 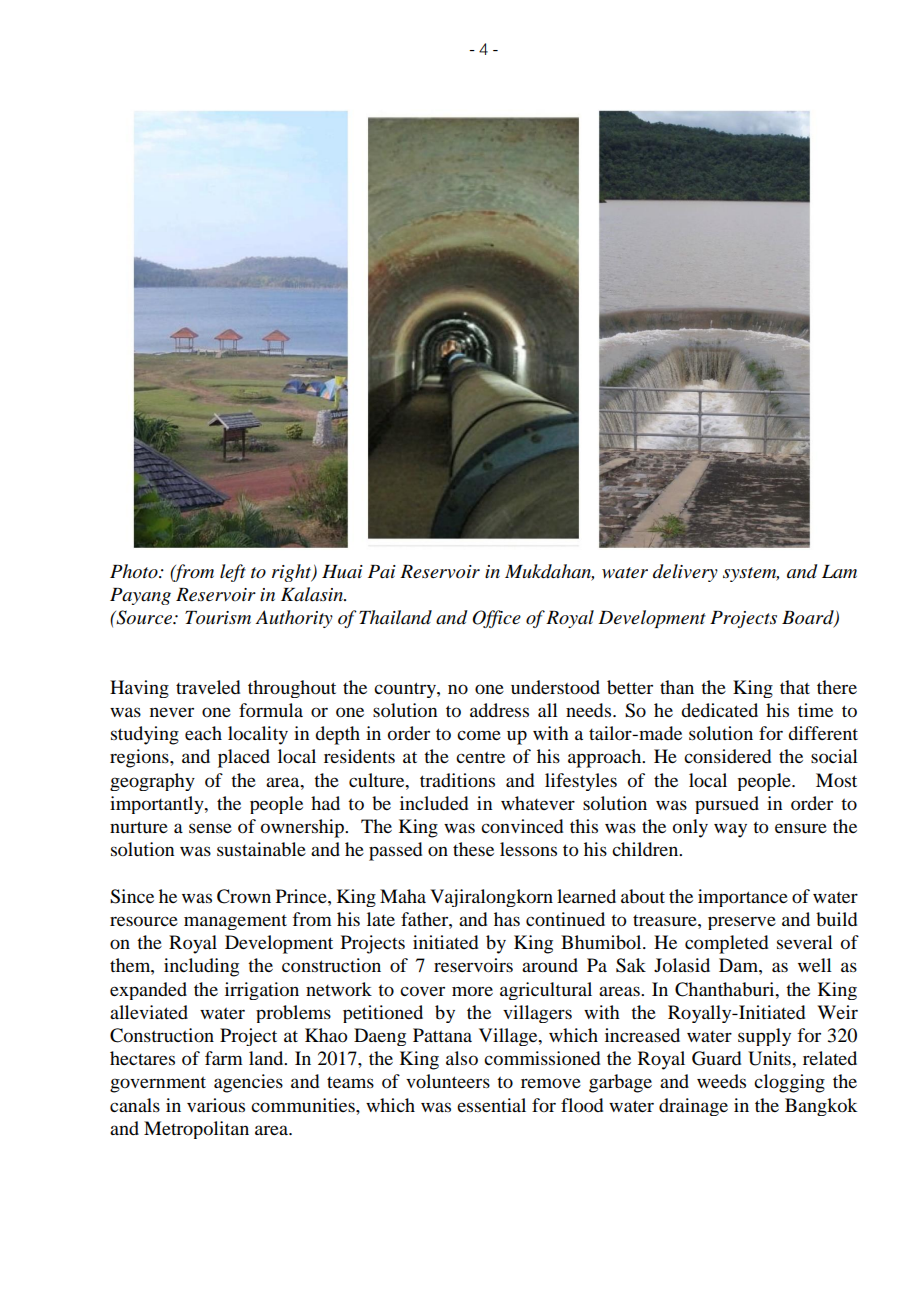 I want to click on address, so click(x=499, y=710).
